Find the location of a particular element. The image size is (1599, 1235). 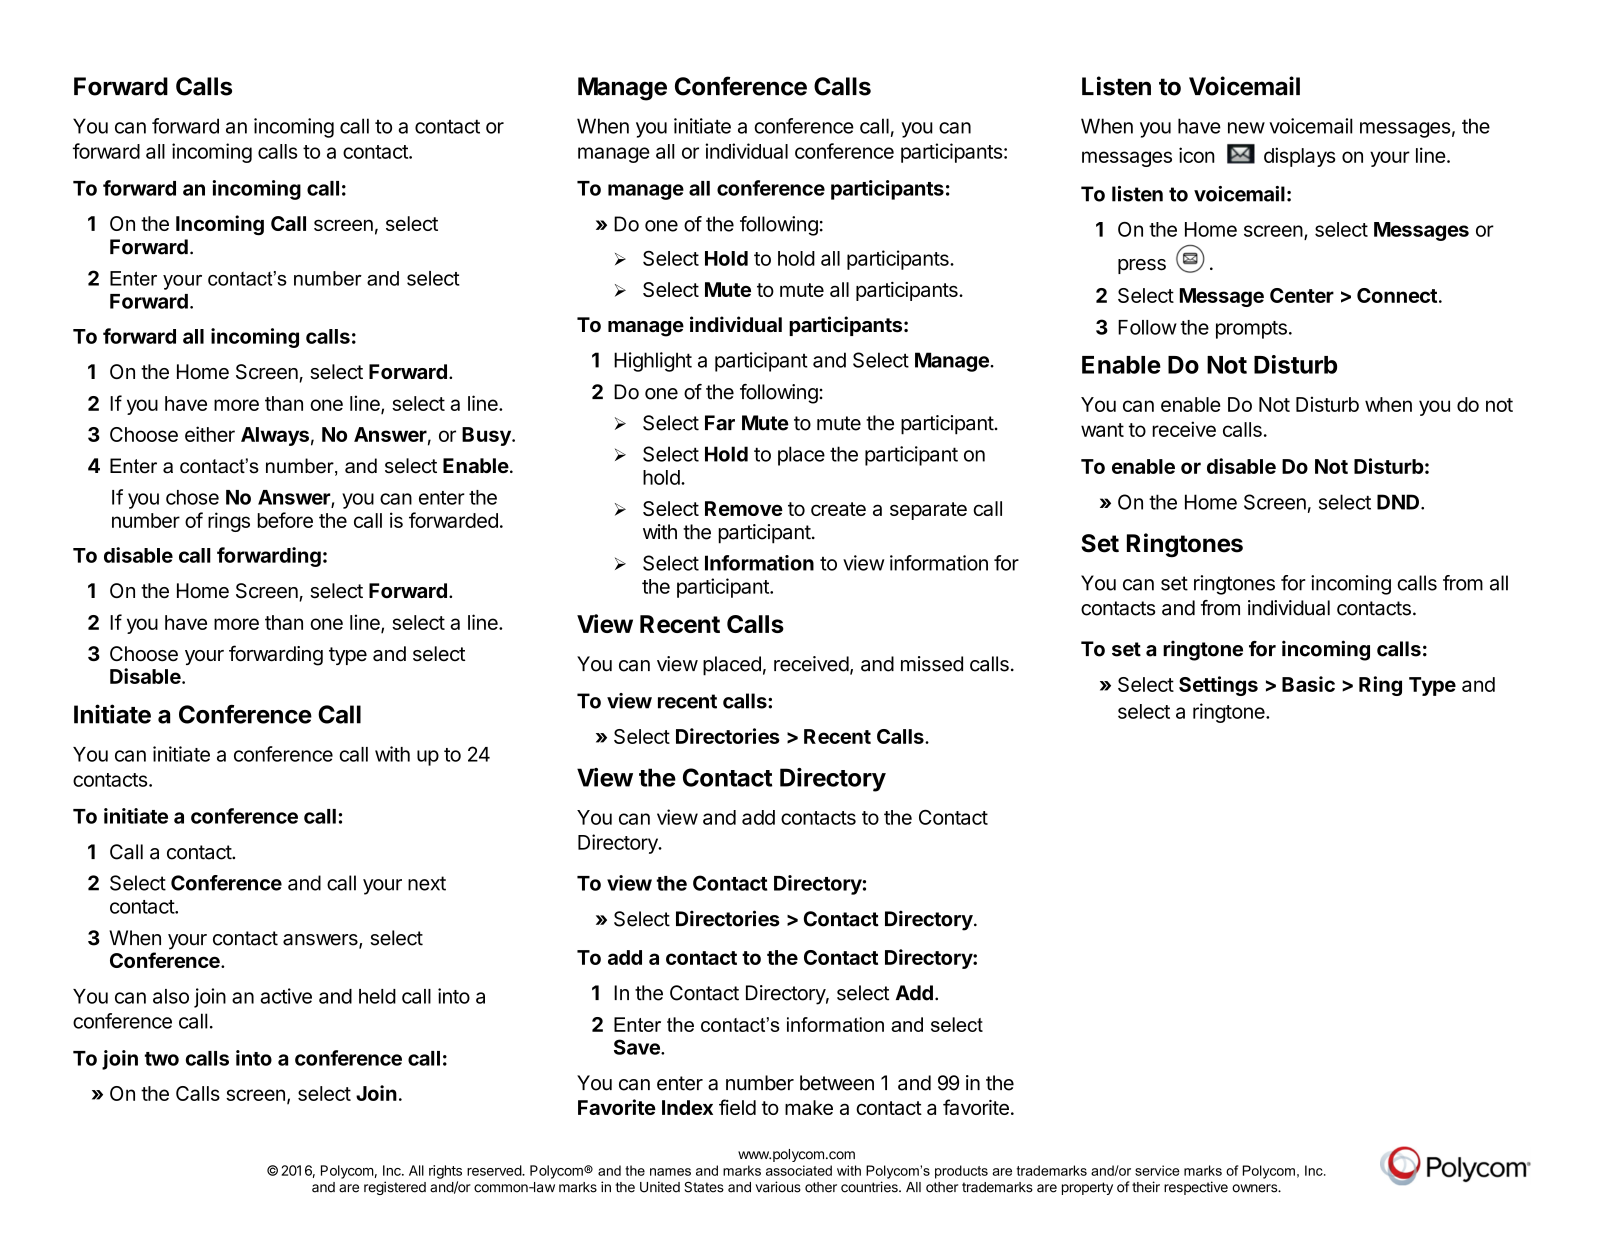

Highlight is located at coordinates (653, 362).
